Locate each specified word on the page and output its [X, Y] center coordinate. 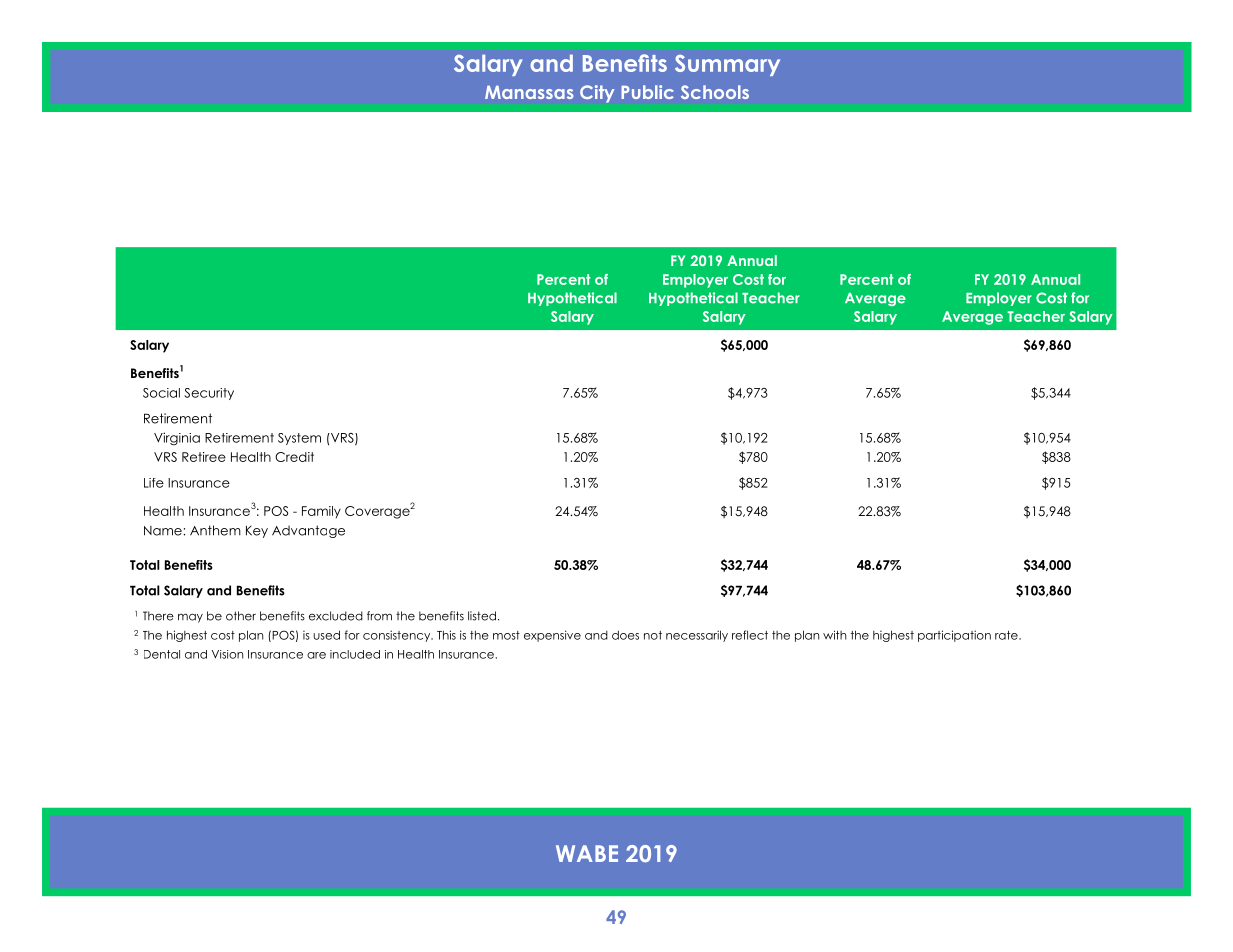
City [597, 94]
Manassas [529, 92]
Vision [227, 654]
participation [954, 636]
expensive [552, 636]
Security [209, 394]
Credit [294, 457]
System [299, 439]
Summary [727, 65]
